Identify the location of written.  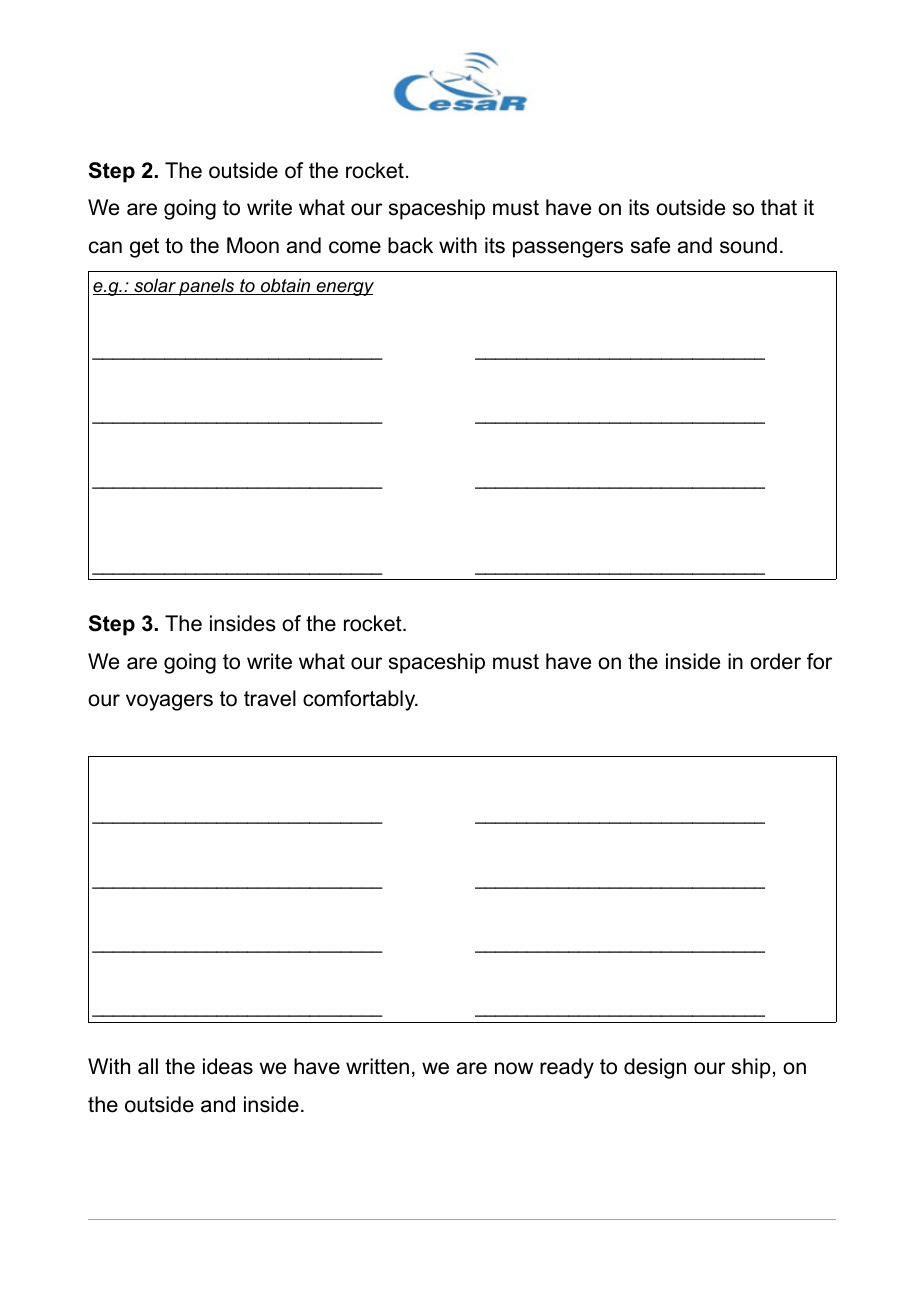
(377, 1066).
